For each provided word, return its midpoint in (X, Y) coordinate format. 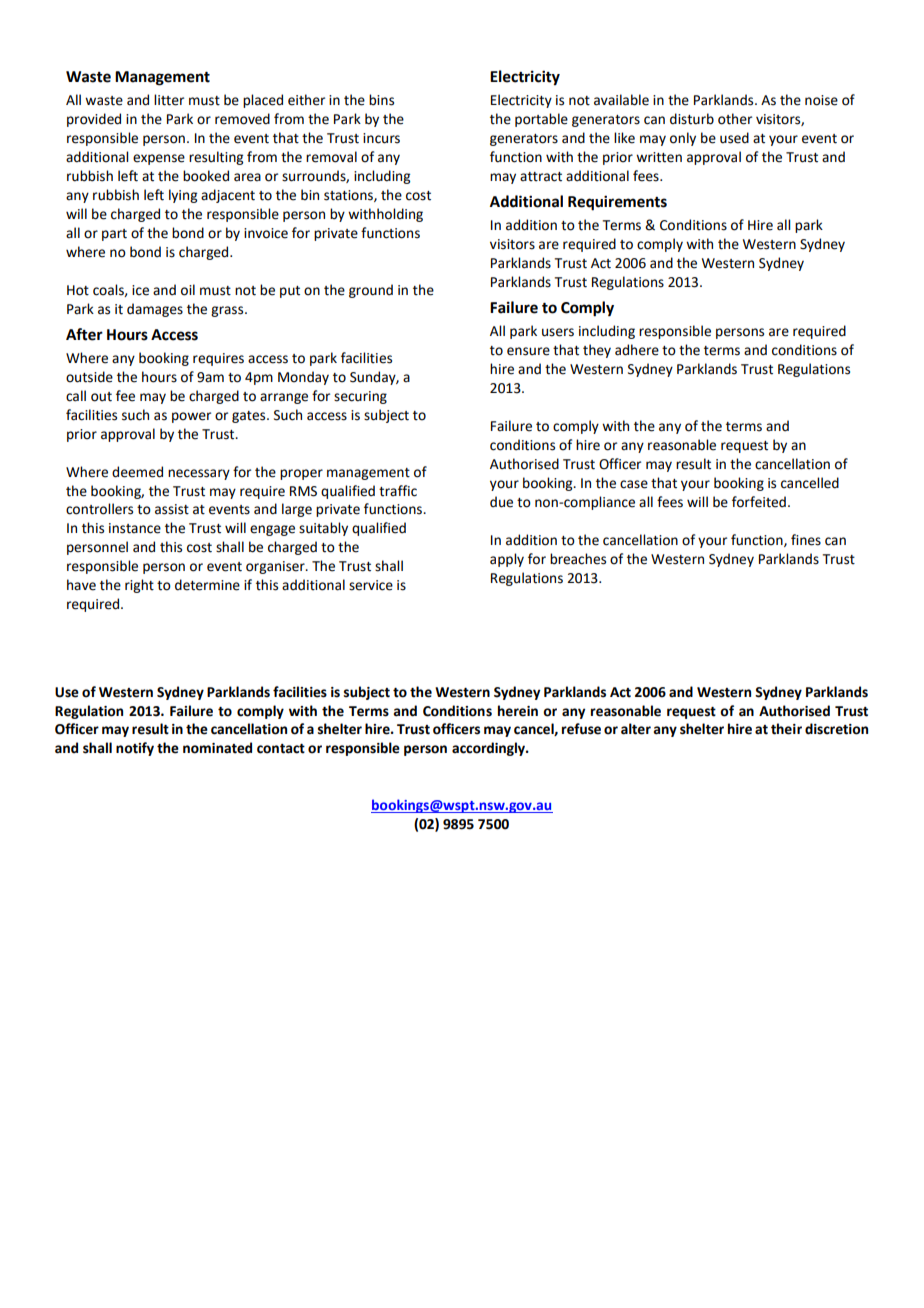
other (735, 119)
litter (169, 100)
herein (518, 711)
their (786, 729)
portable (541, 120)
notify (135, 749)
